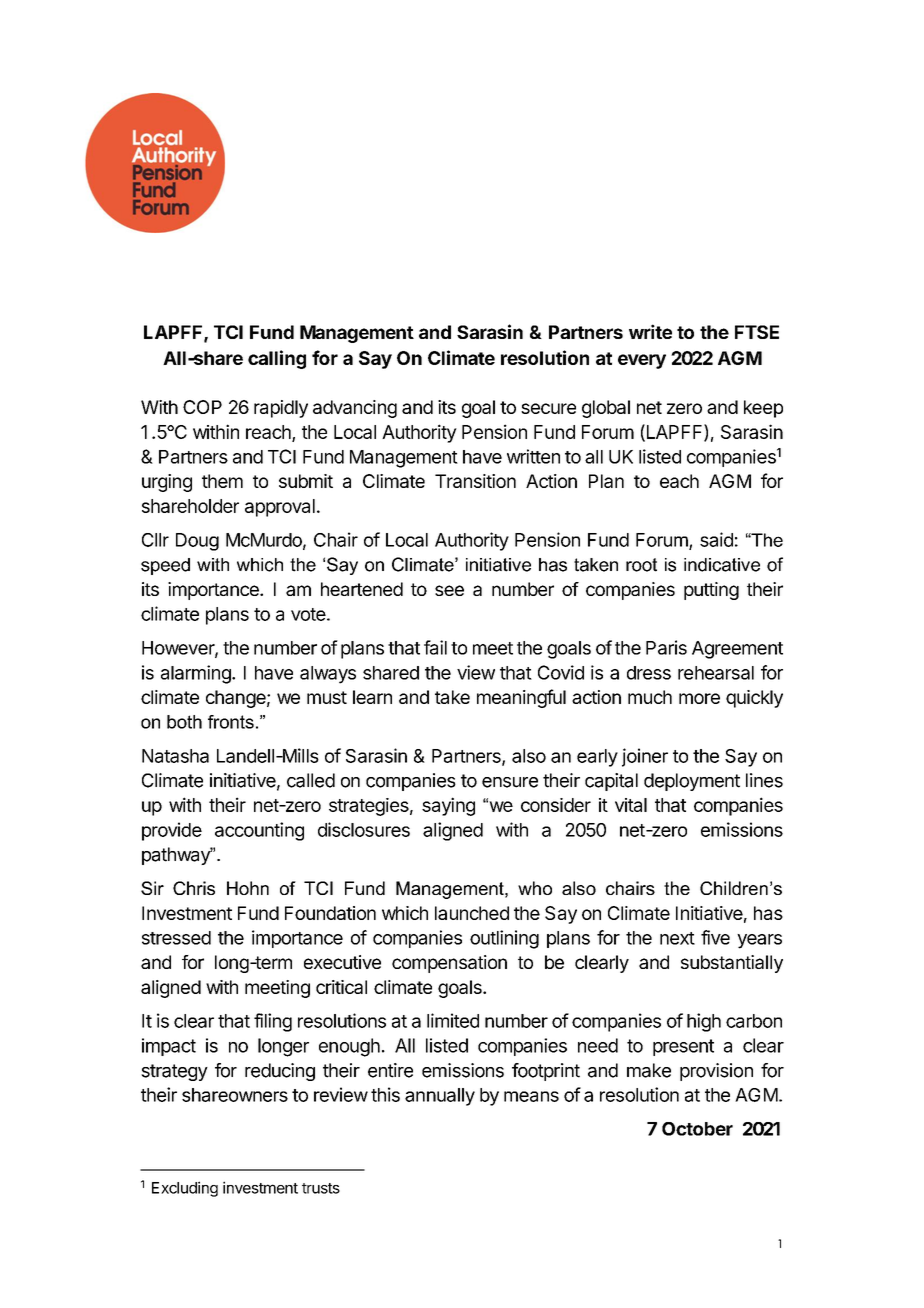  What do you see at coordinates (185, 1189) in the image?
I see `Excluding` at bounding box center [185, 1189].
